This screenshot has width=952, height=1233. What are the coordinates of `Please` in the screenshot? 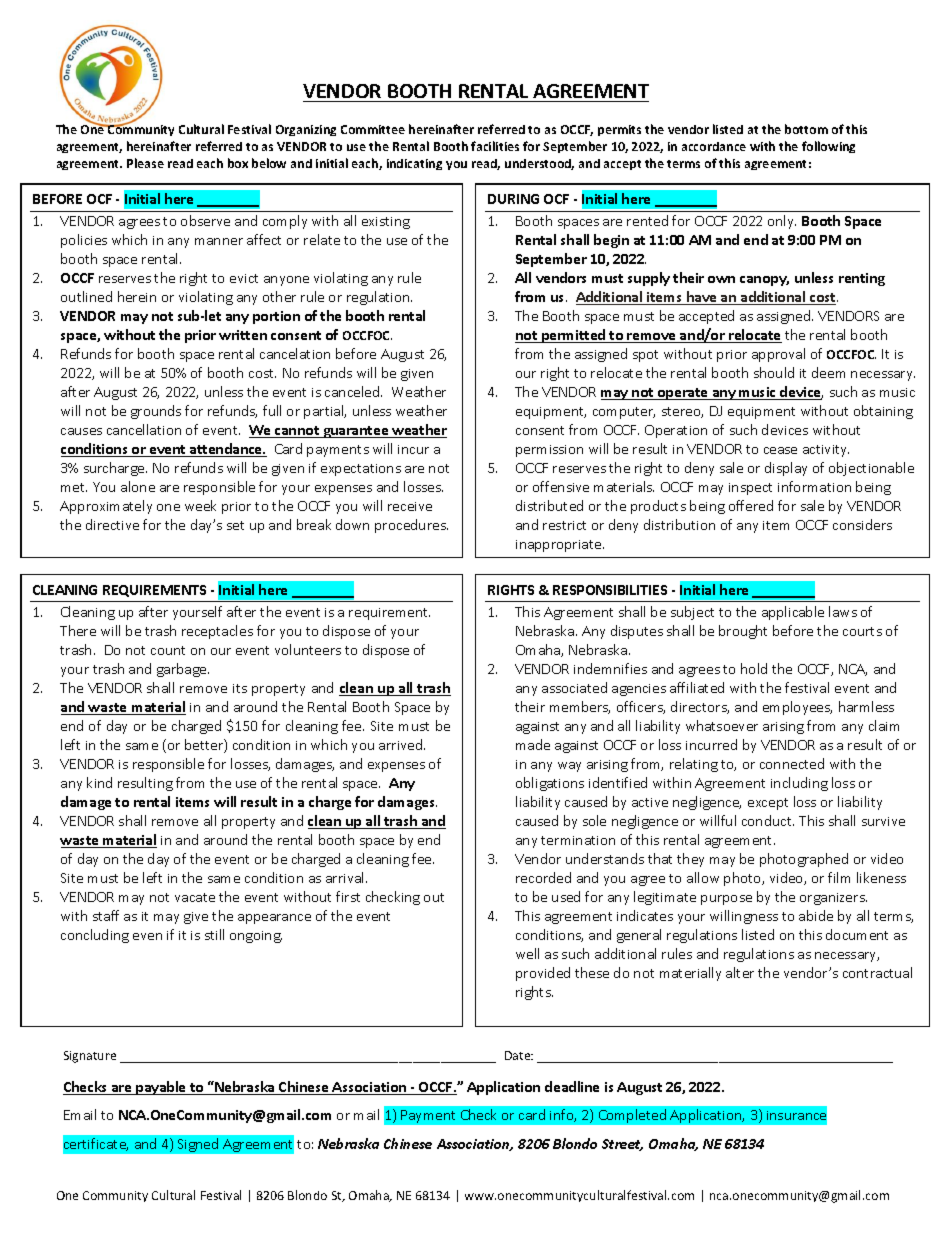 It's located at (145, 163).
